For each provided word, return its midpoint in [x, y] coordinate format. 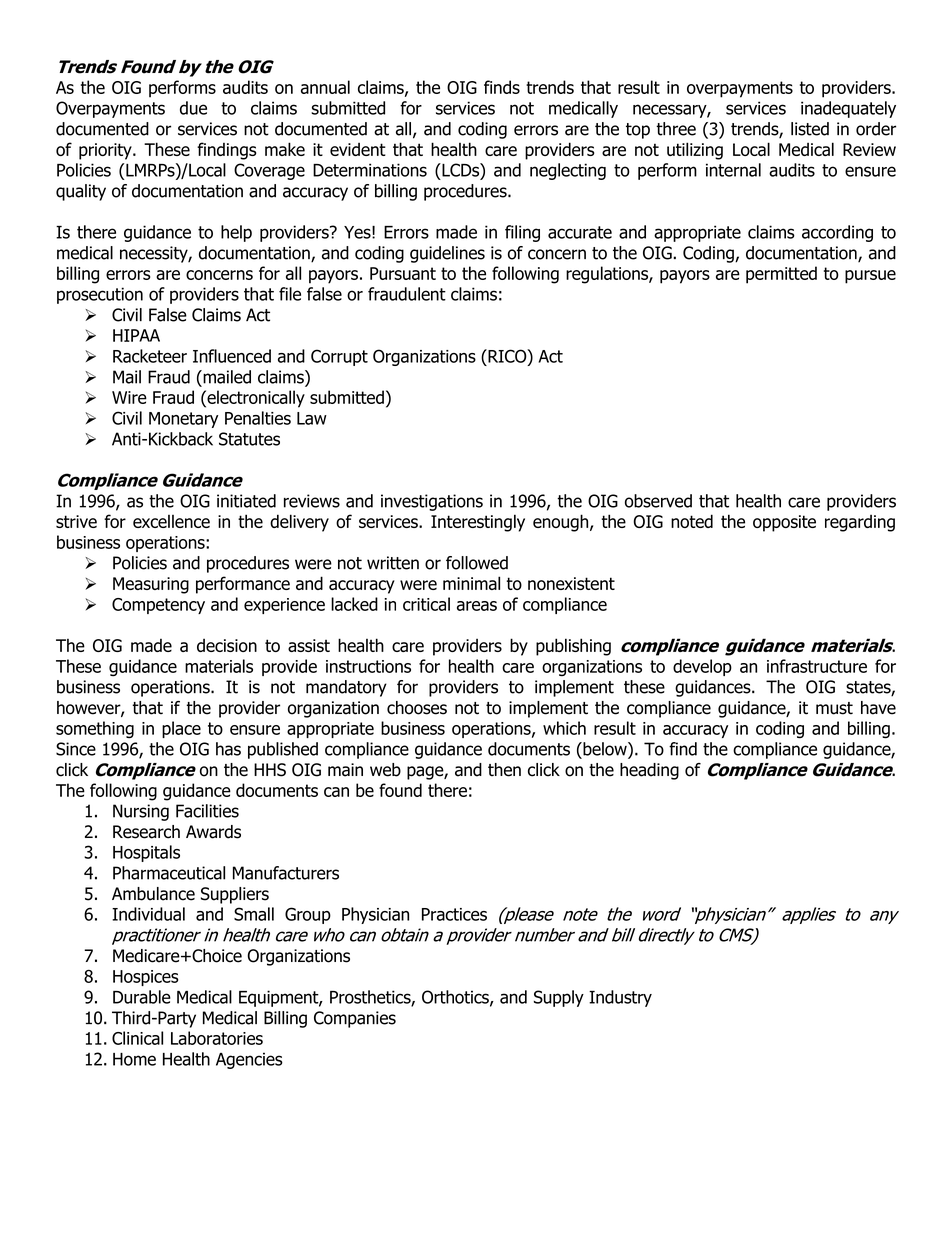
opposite [784, 523]
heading [649, 771]
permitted [781, 275]
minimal [471, 583]
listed [810, 129]
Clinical [137, 1038]
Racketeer [150, 356]
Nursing [141, 812]
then [504, 770]
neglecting [568, 171]
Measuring [151, 585]
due [193, 108]
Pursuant [403, 273]
